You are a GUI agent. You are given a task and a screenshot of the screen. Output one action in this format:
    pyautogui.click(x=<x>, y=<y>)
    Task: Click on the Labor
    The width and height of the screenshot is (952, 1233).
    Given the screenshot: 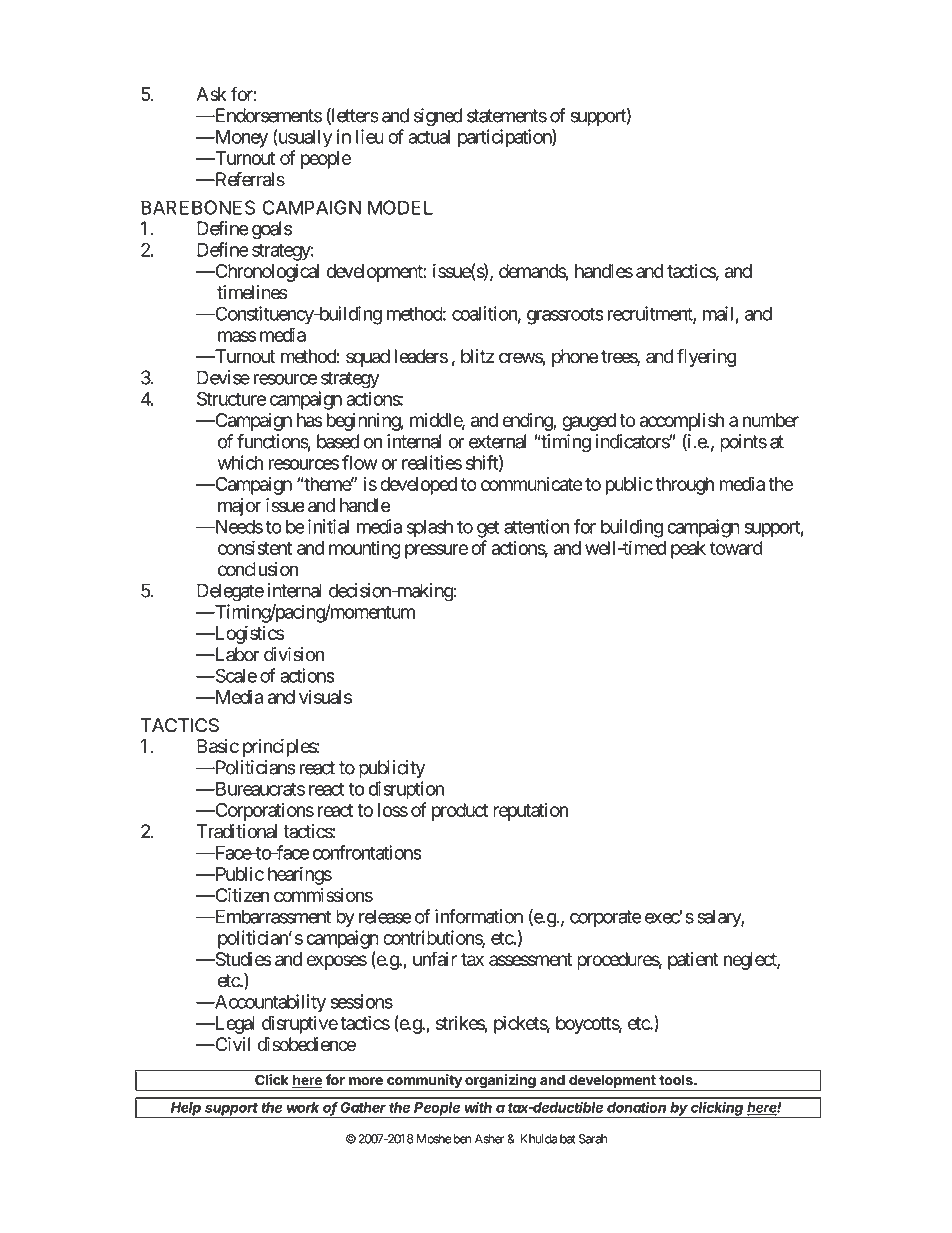 What is the action you would take?
    pyautogui.click(x=236, y=654)
